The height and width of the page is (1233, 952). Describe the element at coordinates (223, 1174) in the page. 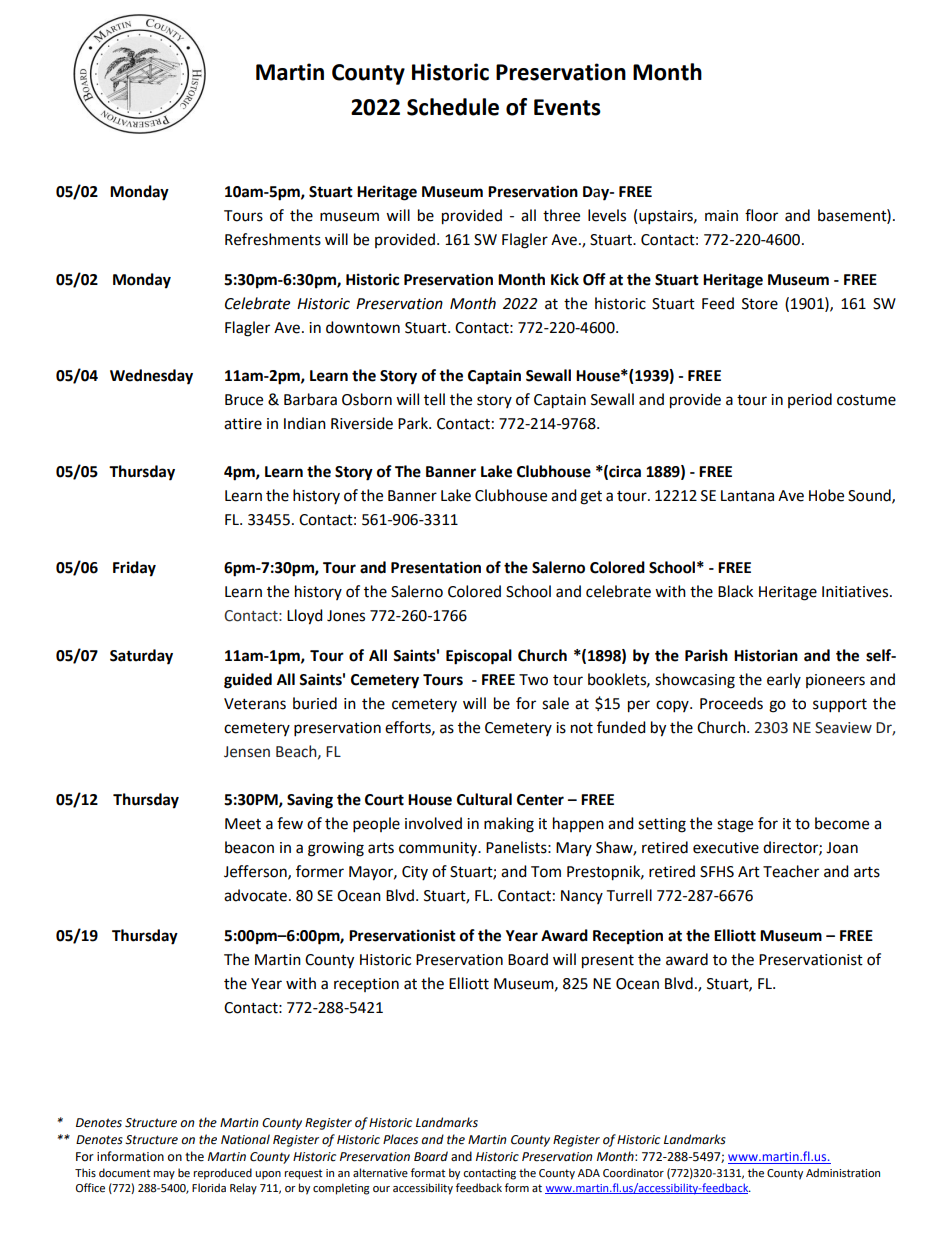

I see `reproduced` at that location.
